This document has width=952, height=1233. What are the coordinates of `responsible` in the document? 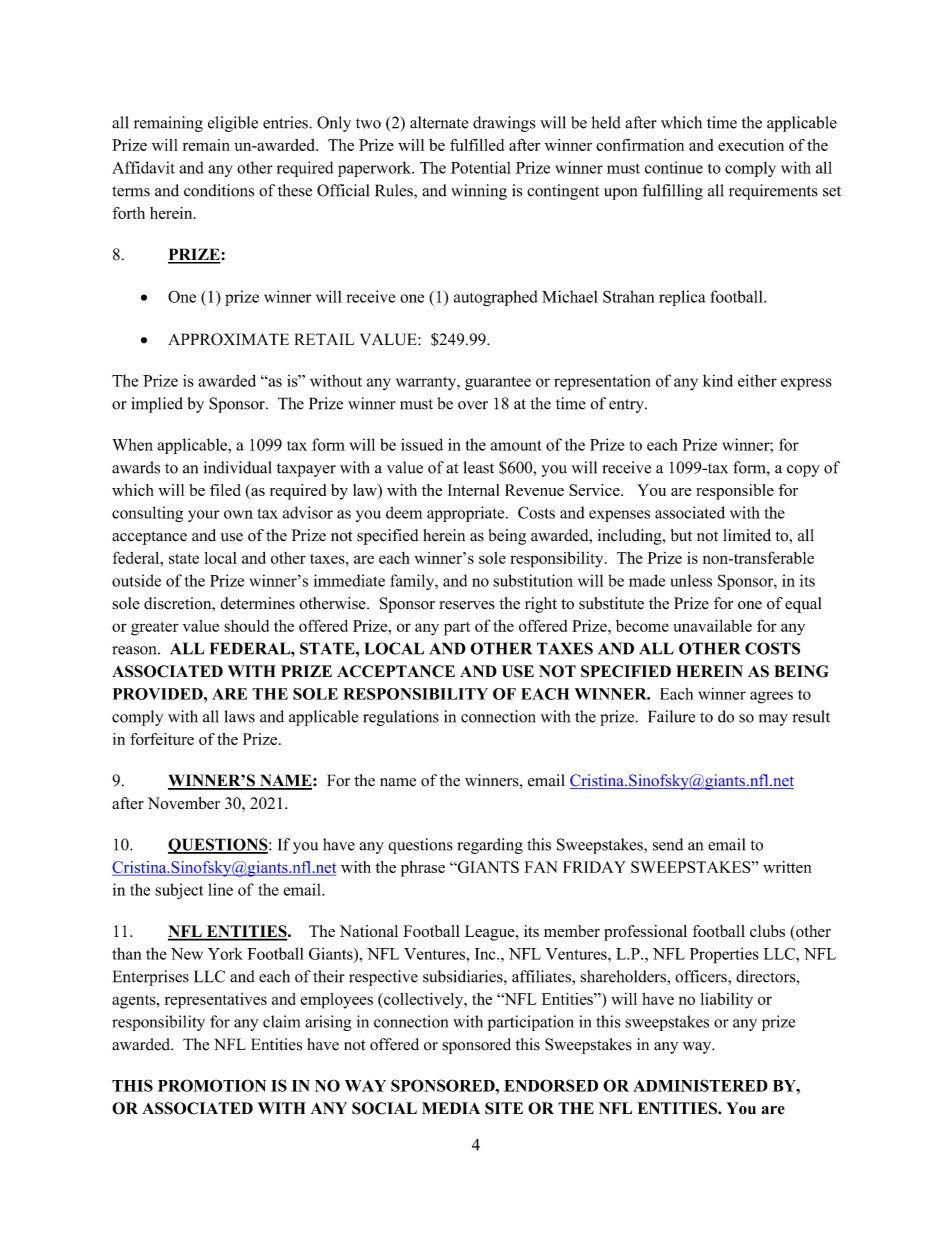 It's located at (735, 492).
